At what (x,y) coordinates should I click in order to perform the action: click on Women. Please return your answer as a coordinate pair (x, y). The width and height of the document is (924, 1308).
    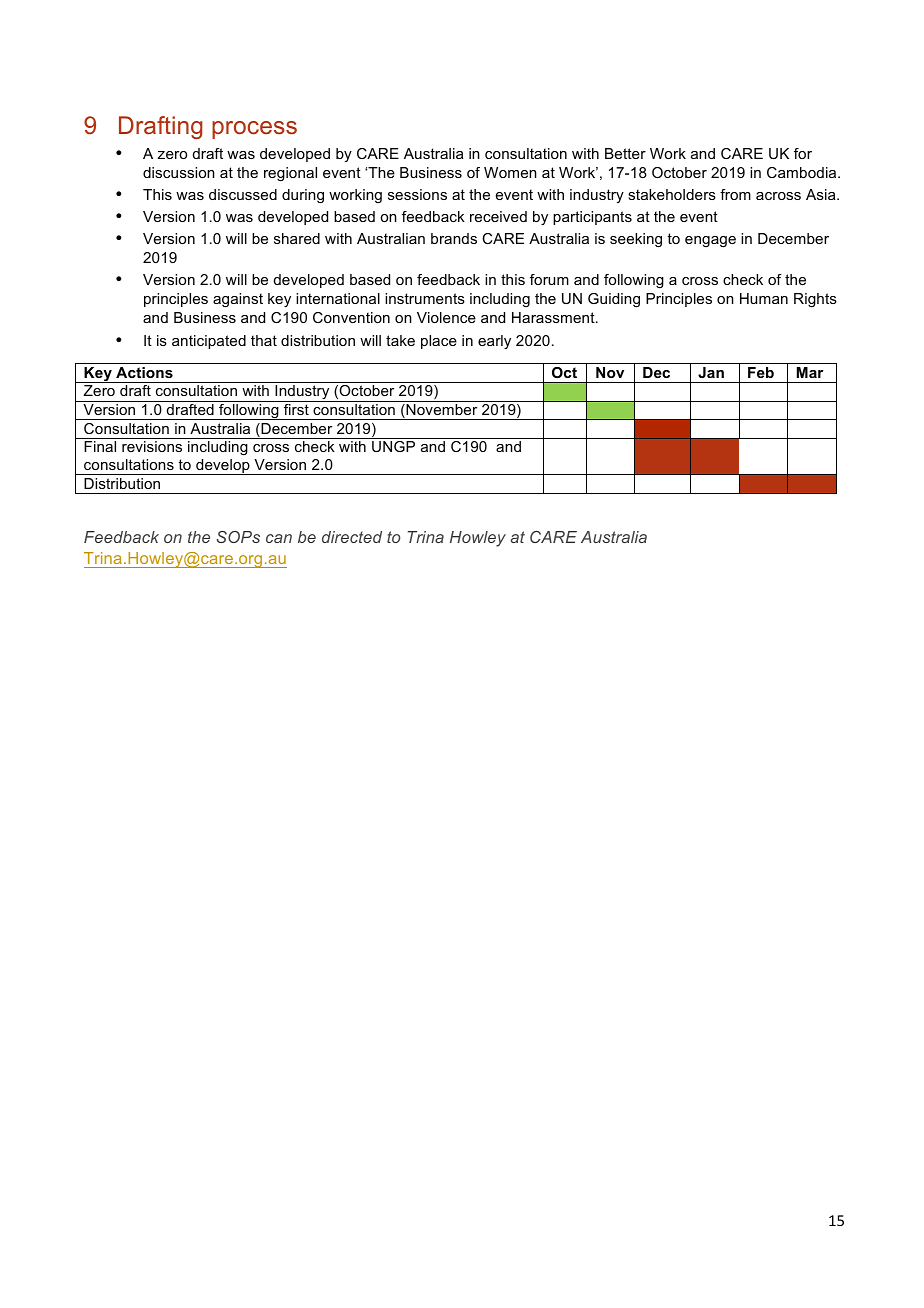
    Looking at the image, I should click on (510, 172).
